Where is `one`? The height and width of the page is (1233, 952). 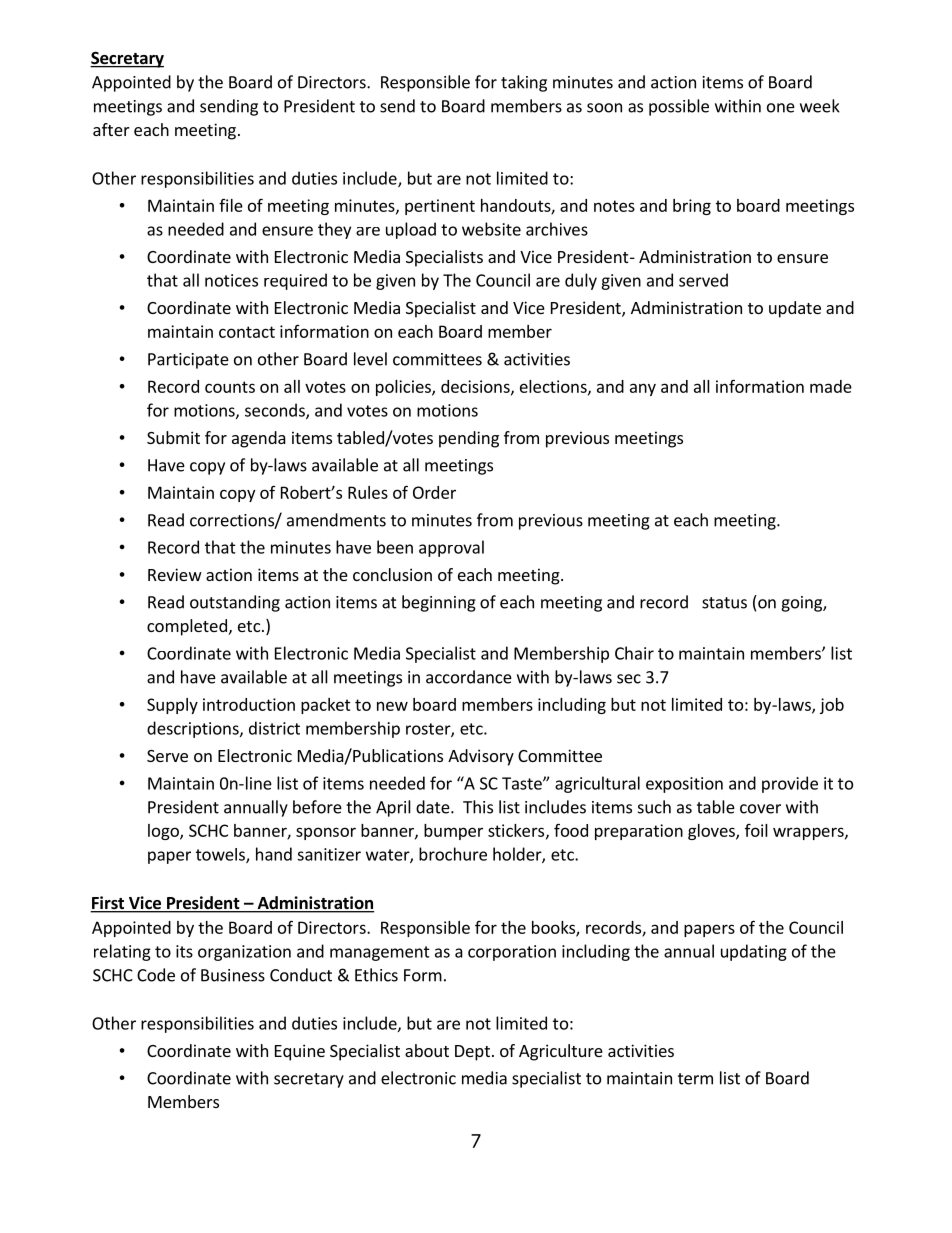
one is located at coordinates (781, 108).
